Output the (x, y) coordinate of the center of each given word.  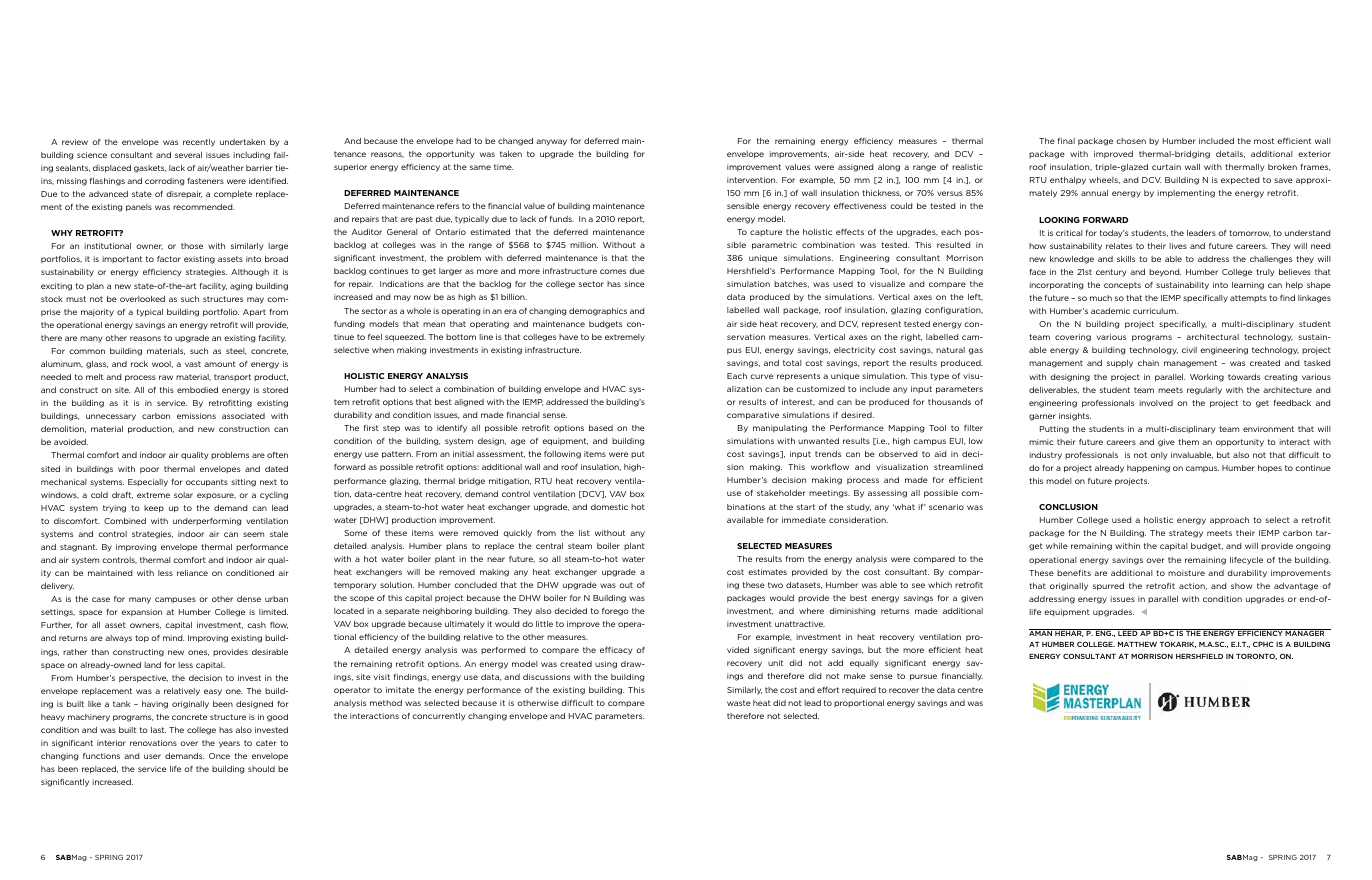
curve (761, 376)
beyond (1165, 273)
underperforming (207, 522)
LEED (1127, 632)
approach (1229, 521)
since (634, 284)
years (229, 744)
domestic (609, 507)
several (188, 155)
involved (1156, 403)
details (1230, 154)
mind (173, 638)
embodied (197, 390)
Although (250, 273)
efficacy (616, 651)
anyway (551, 142)
